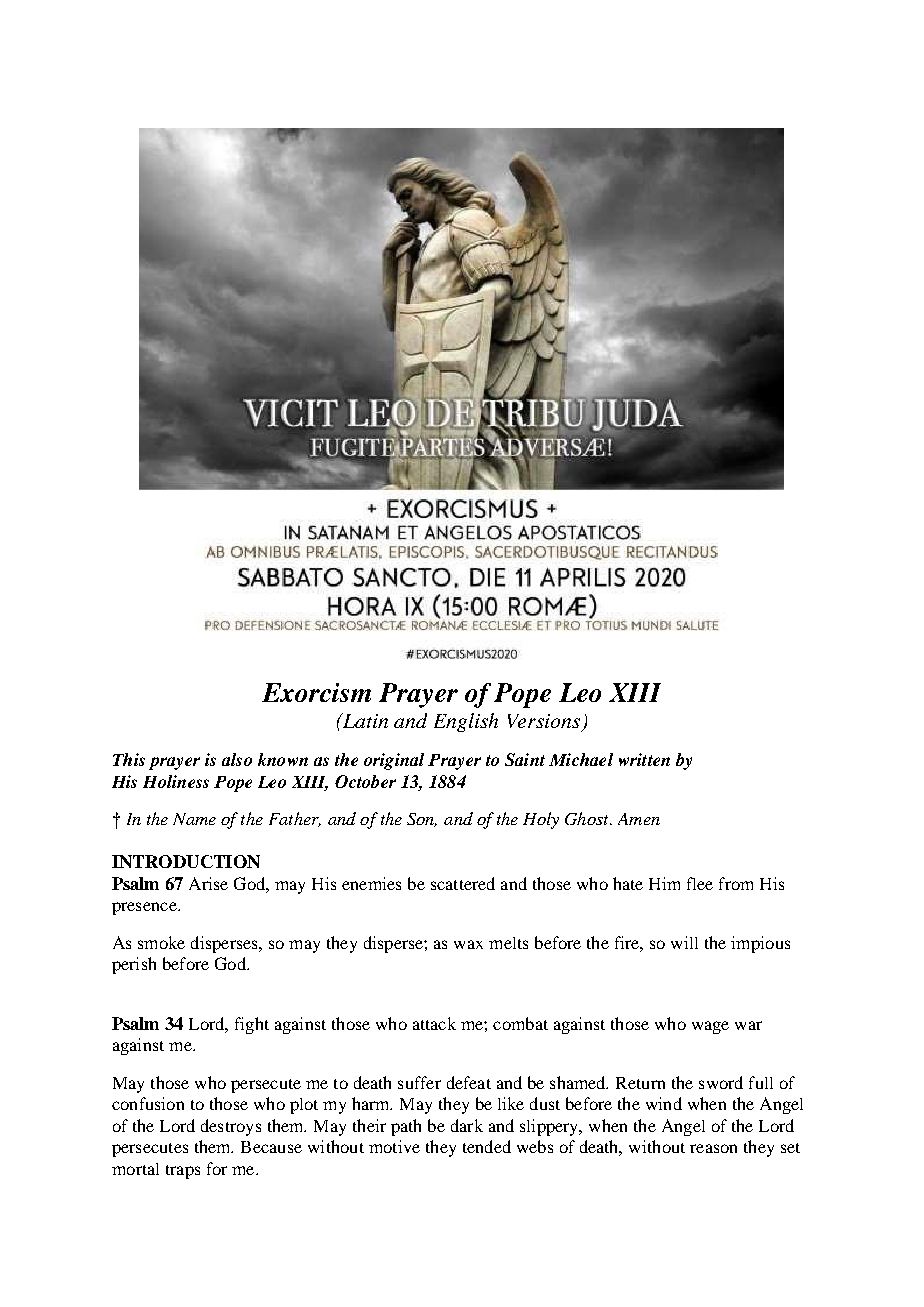 This image has height=1307, width=924. I want to click on written, so click(644, 759).
